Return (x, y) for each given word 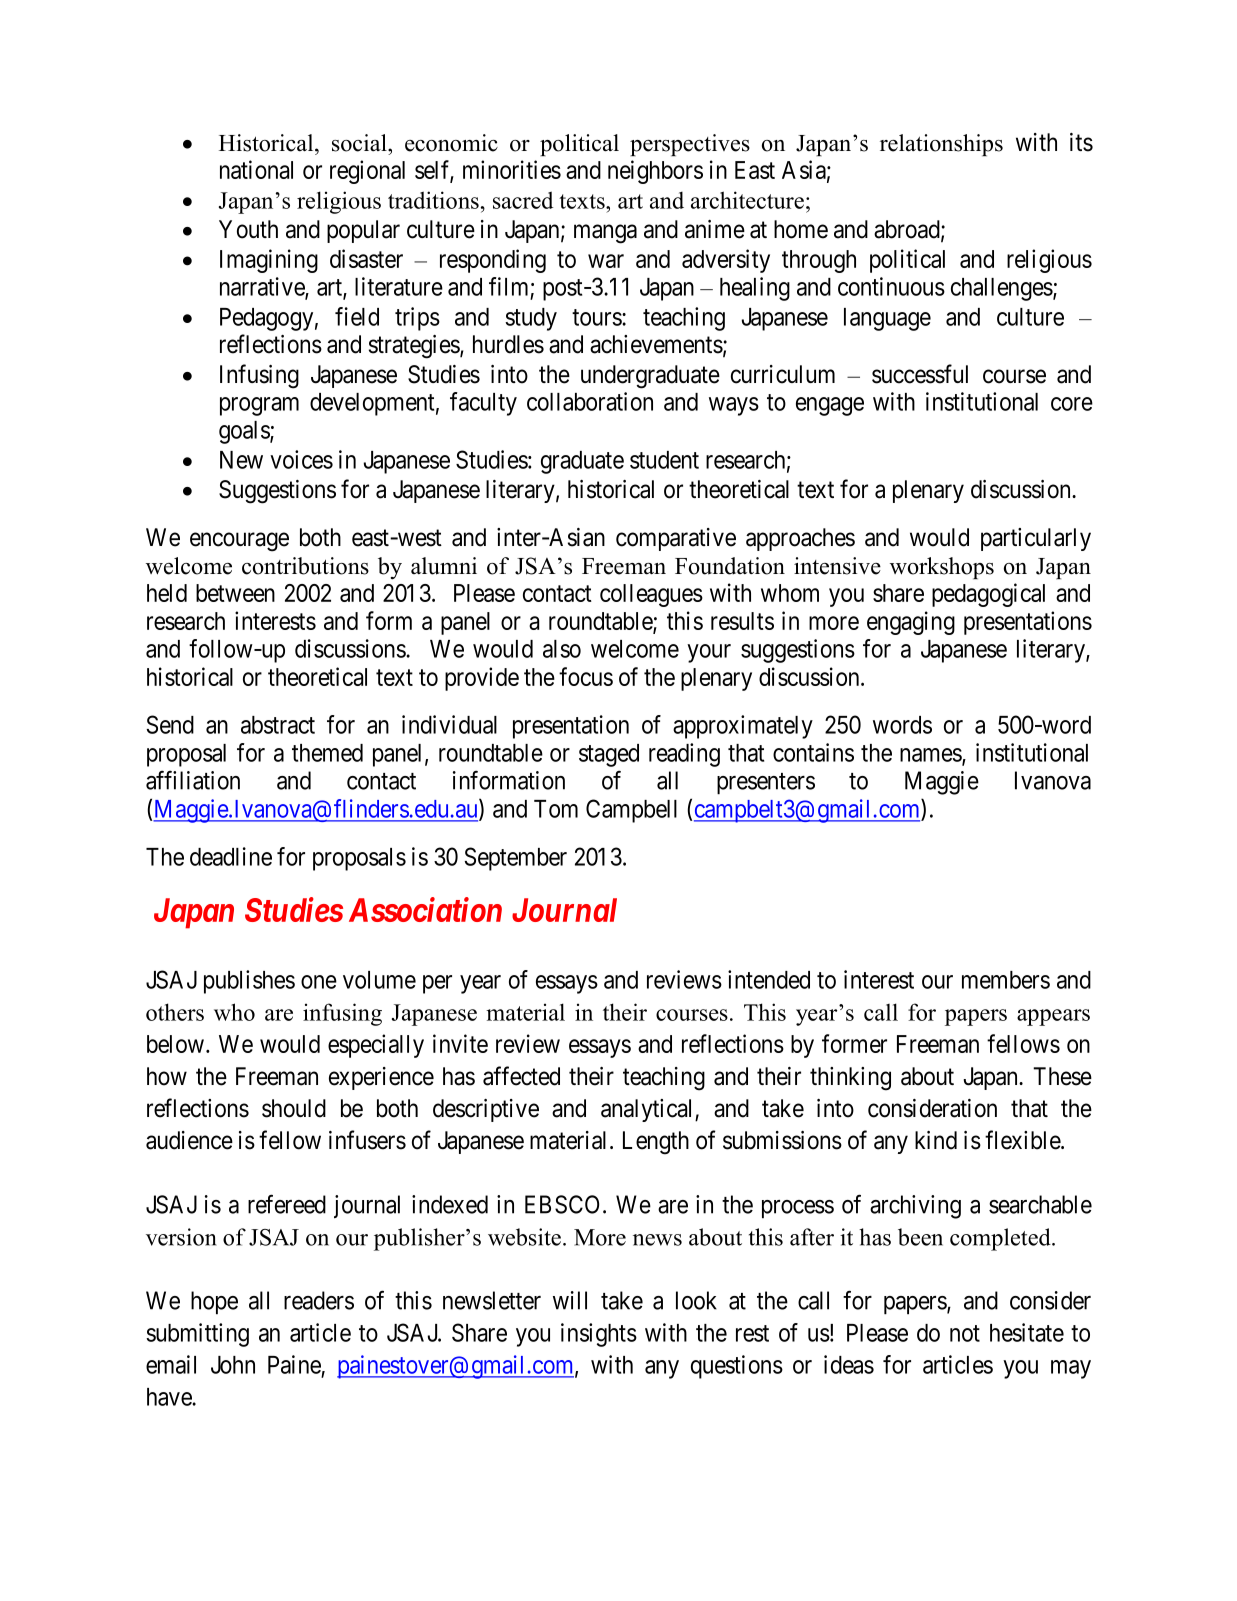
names (931, 756)
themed (327, 753)
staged (609, 755)
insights (599, 1335)
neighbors (655, 172)
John (233, 1365)
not (965, 1333)
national (256, 169)
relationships (941, 145)
